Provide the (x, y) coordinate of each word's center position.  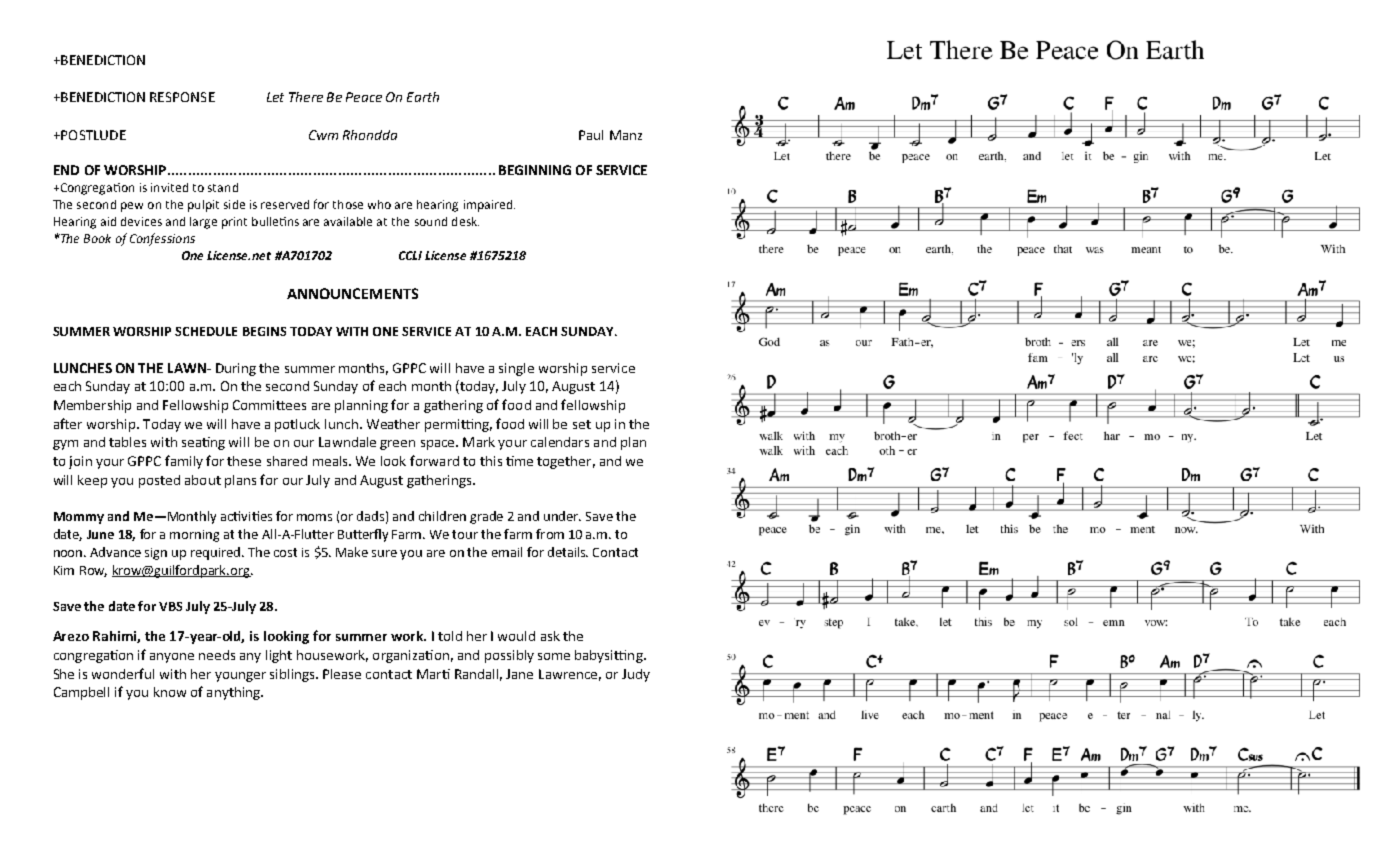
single (516, 369)
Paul (591, 135)
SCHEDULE (206, 331)
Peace (364, 97)
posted (159, 481)
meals (331, 461)
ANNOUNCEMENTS (352, 293)
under (562, 516)
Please (342, 674)
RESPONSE (182, 97)
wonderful (123, 673)
